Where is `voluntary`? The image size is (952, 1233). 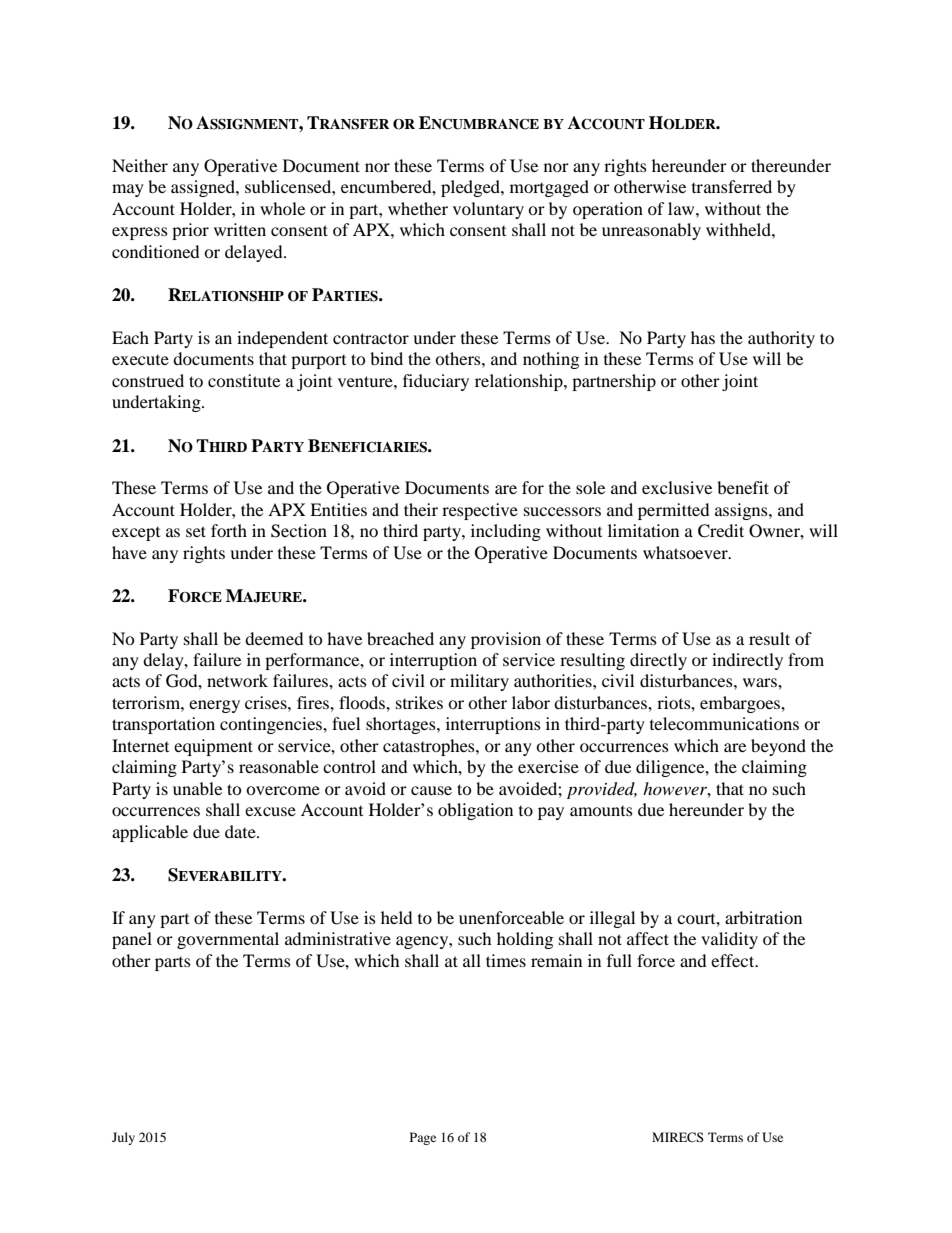 voluntary is located at coordinates (488, 210).
